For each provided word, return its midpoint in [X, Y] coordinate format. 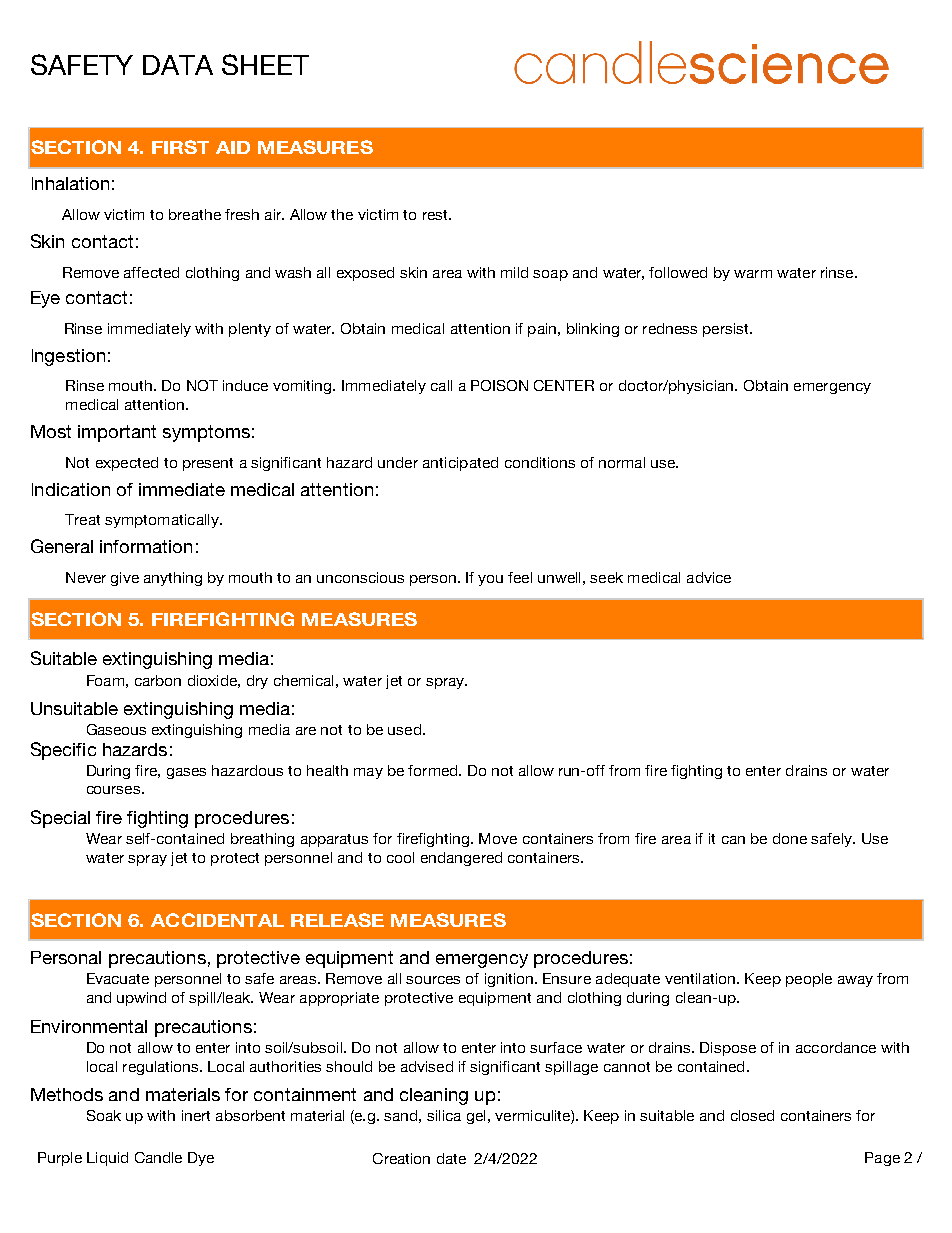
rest [436, 215]
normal [622, 462]
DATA [178, 65]
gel [476, 1117]
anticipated [460, 464]
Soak [104, 1115]
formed [434, 770]
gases [186, 773]
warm [753, 274]
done [790, 838]
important [117, 433]
